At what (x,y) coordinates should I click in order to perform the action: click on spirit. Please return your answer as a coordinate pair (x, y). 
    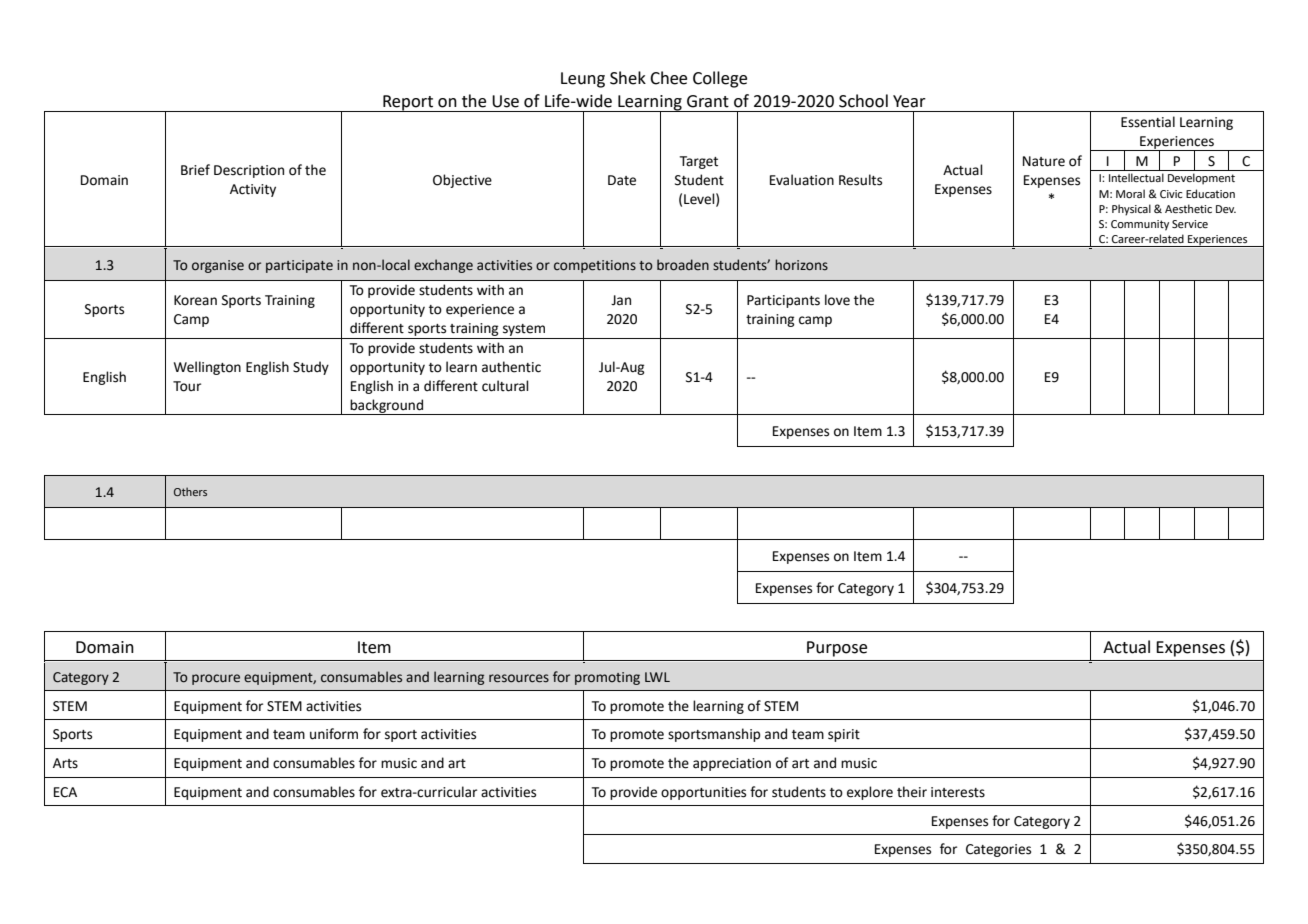
    Looking at the image, I should click on (844, 735).
